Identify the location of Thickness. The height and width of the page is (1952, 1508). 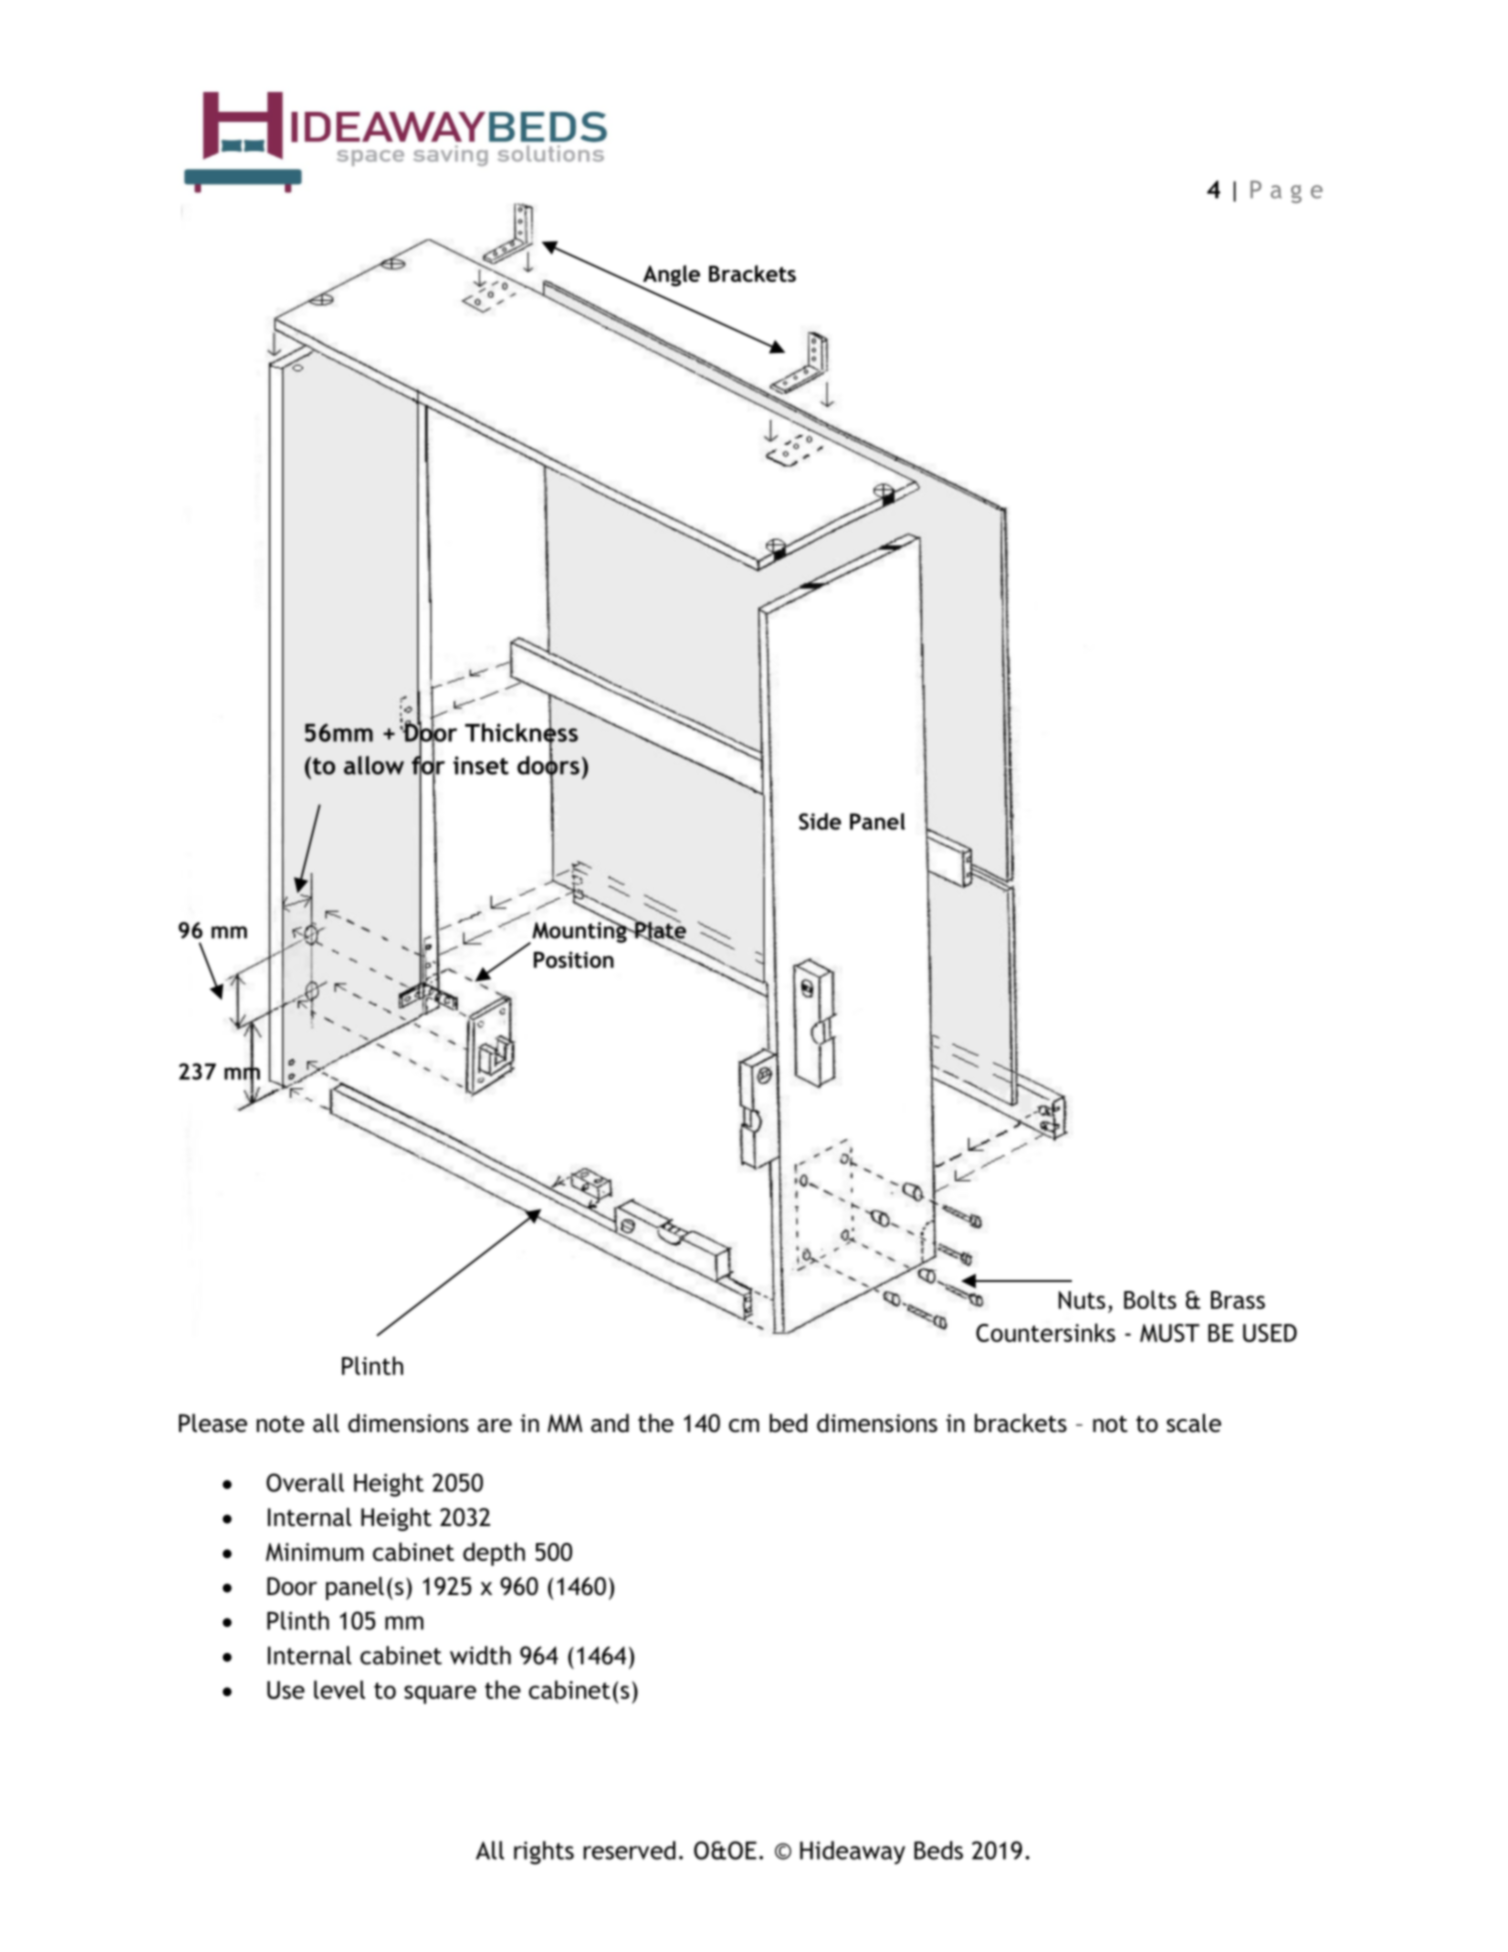
(521, 732).
